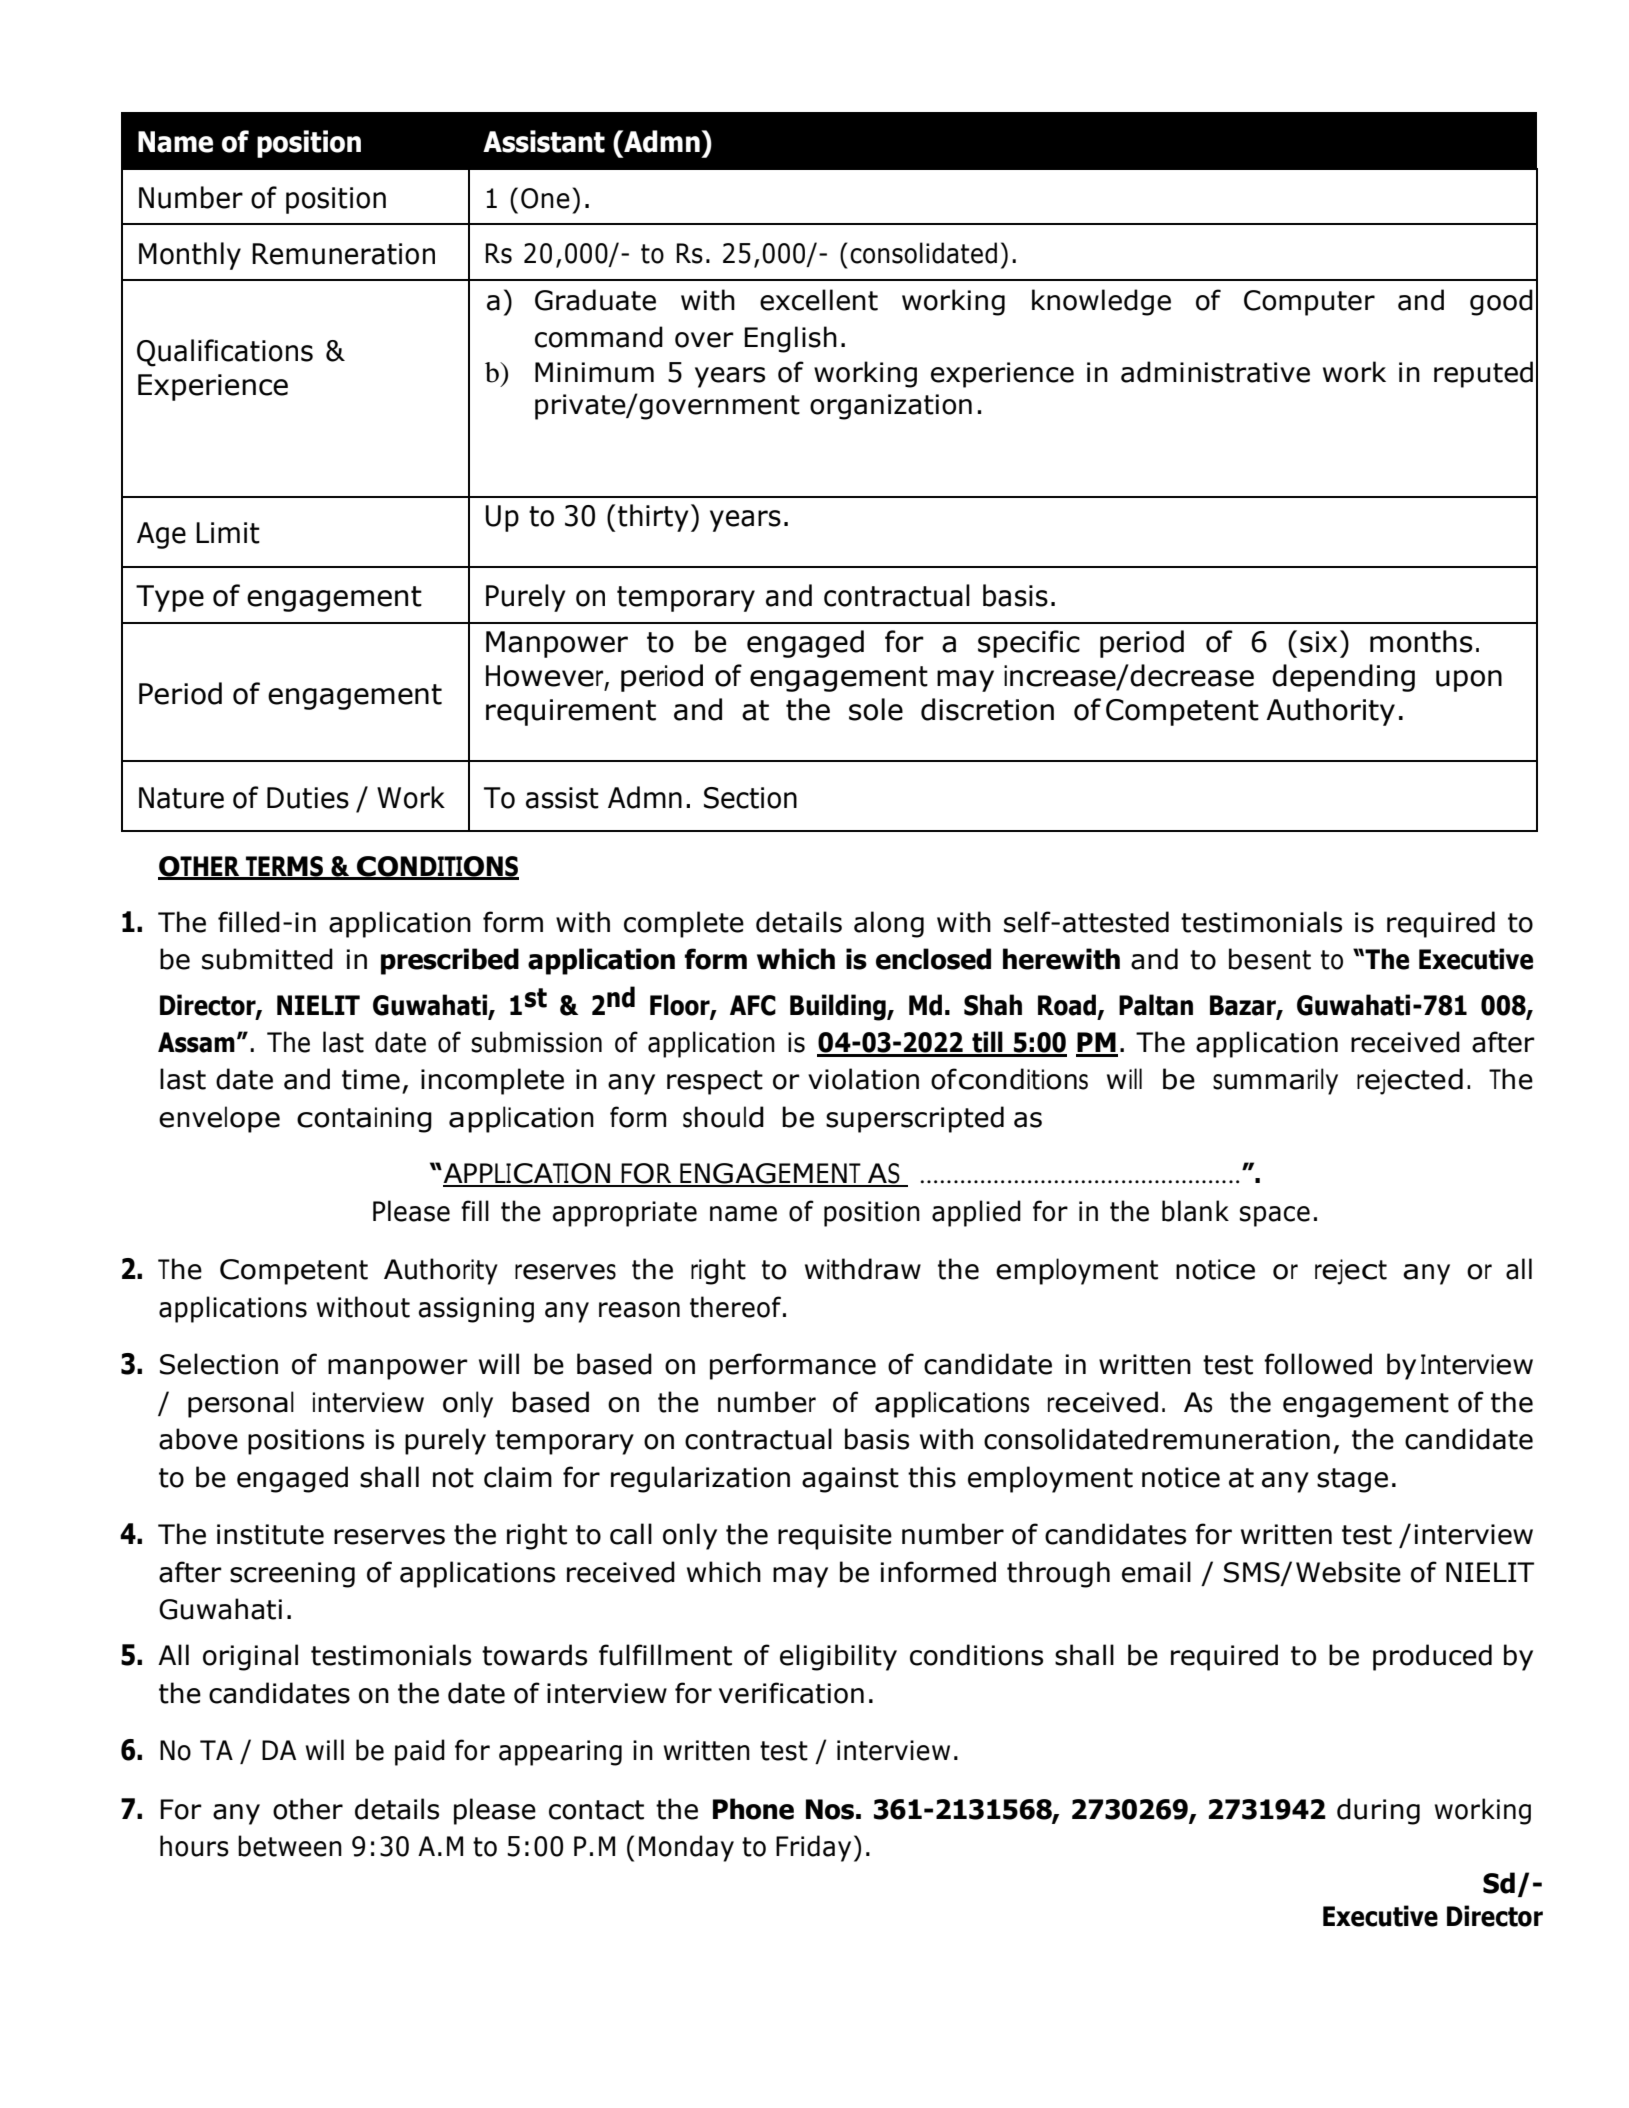  I want to click on assigning, so click(476, 1310).
